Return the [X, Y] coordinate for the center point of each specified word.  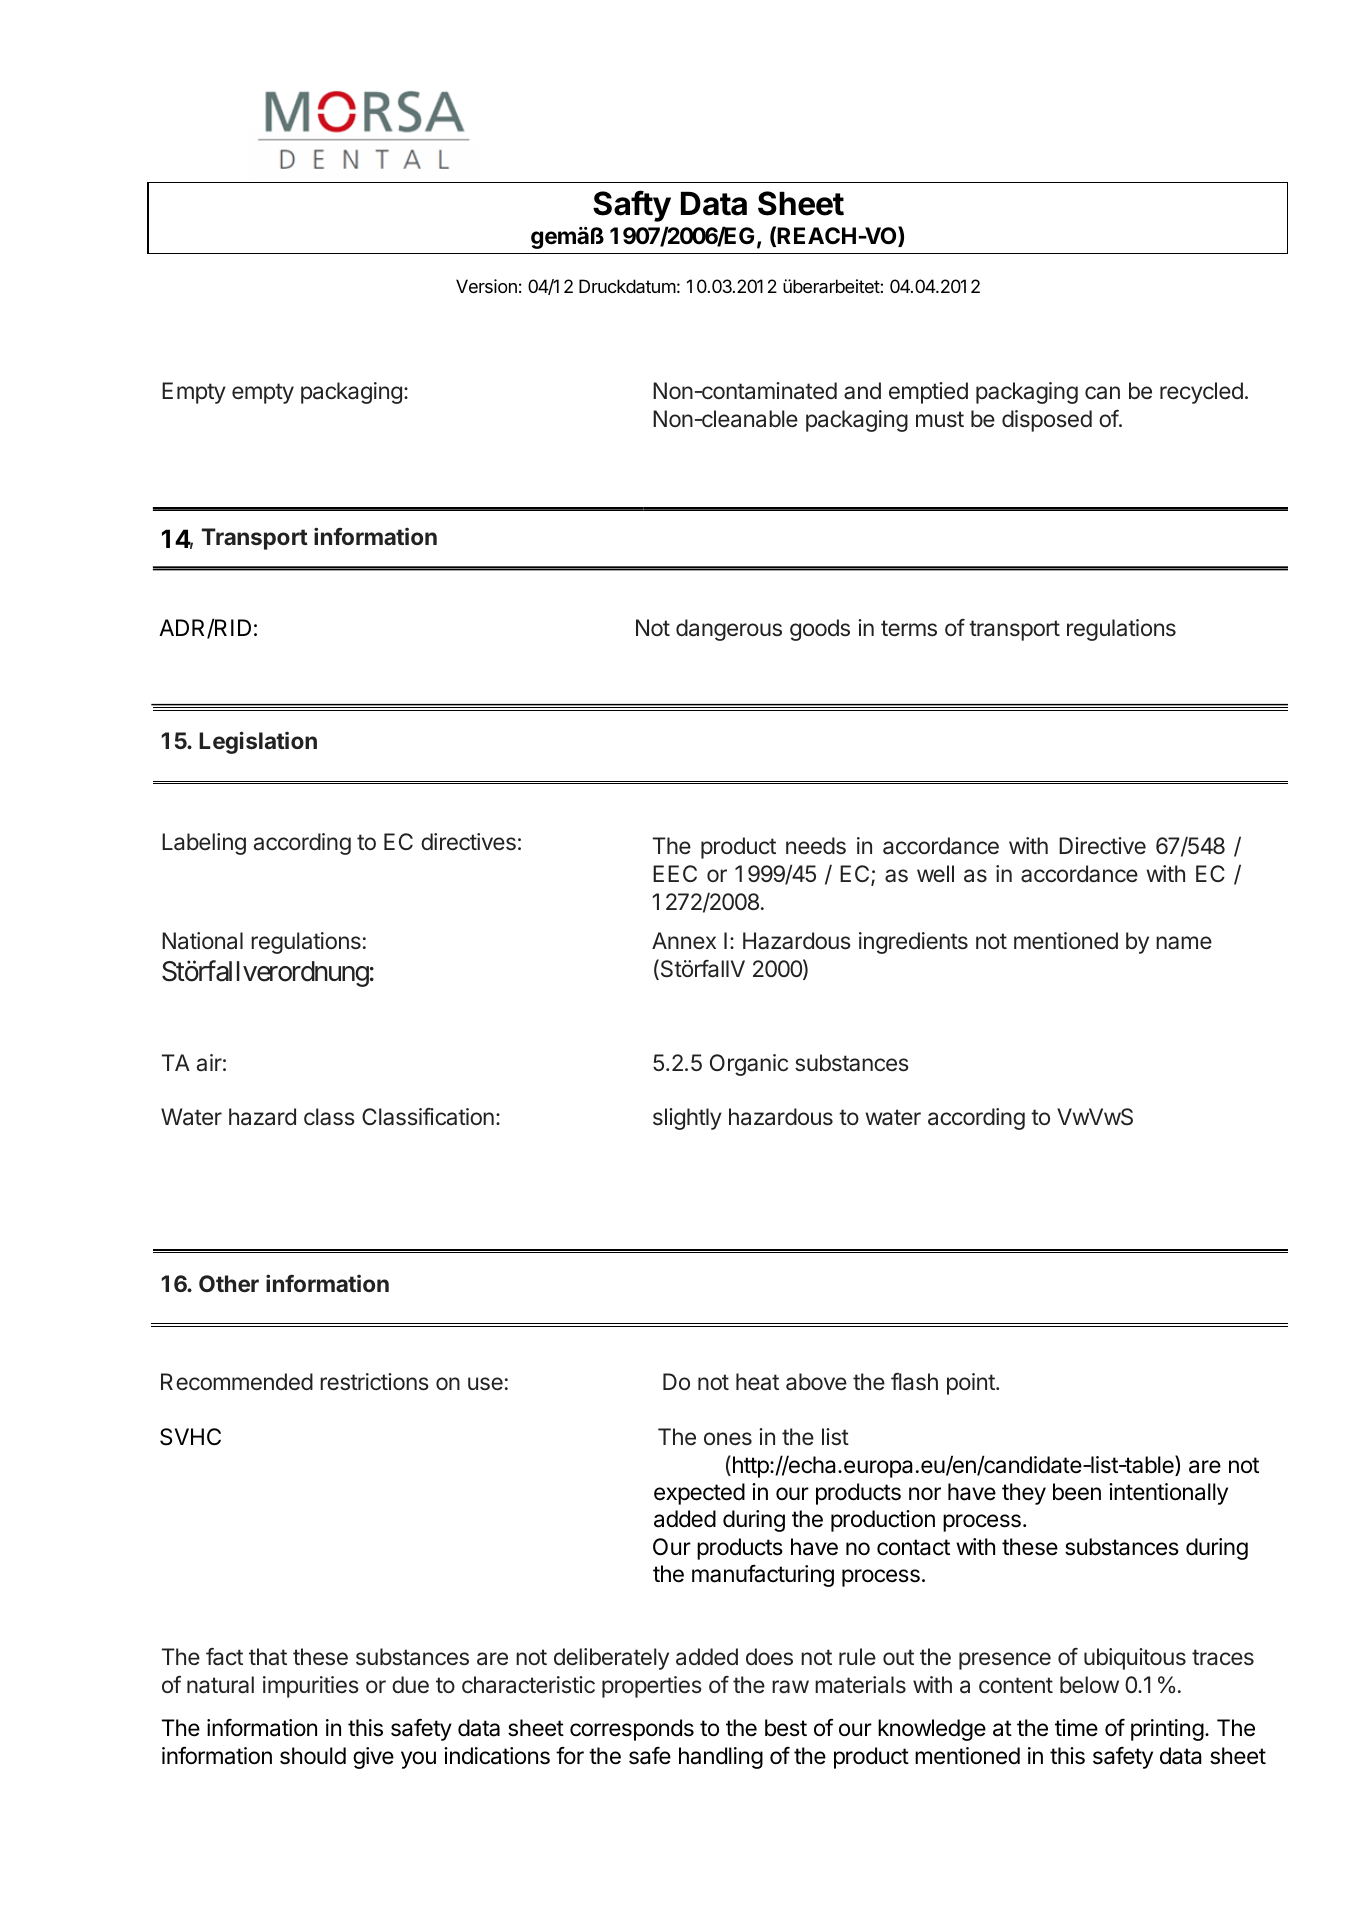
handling [721, 1758]
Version [486, 286]
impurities [311, 1687]
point [972, 1384]
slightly [687, 1119]
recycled [1201, 393]
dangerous [729, 630]
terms [909, 628]
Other [229, 1283]
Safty [632, 206]
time [1076, 1728]
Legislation [258, 742]
